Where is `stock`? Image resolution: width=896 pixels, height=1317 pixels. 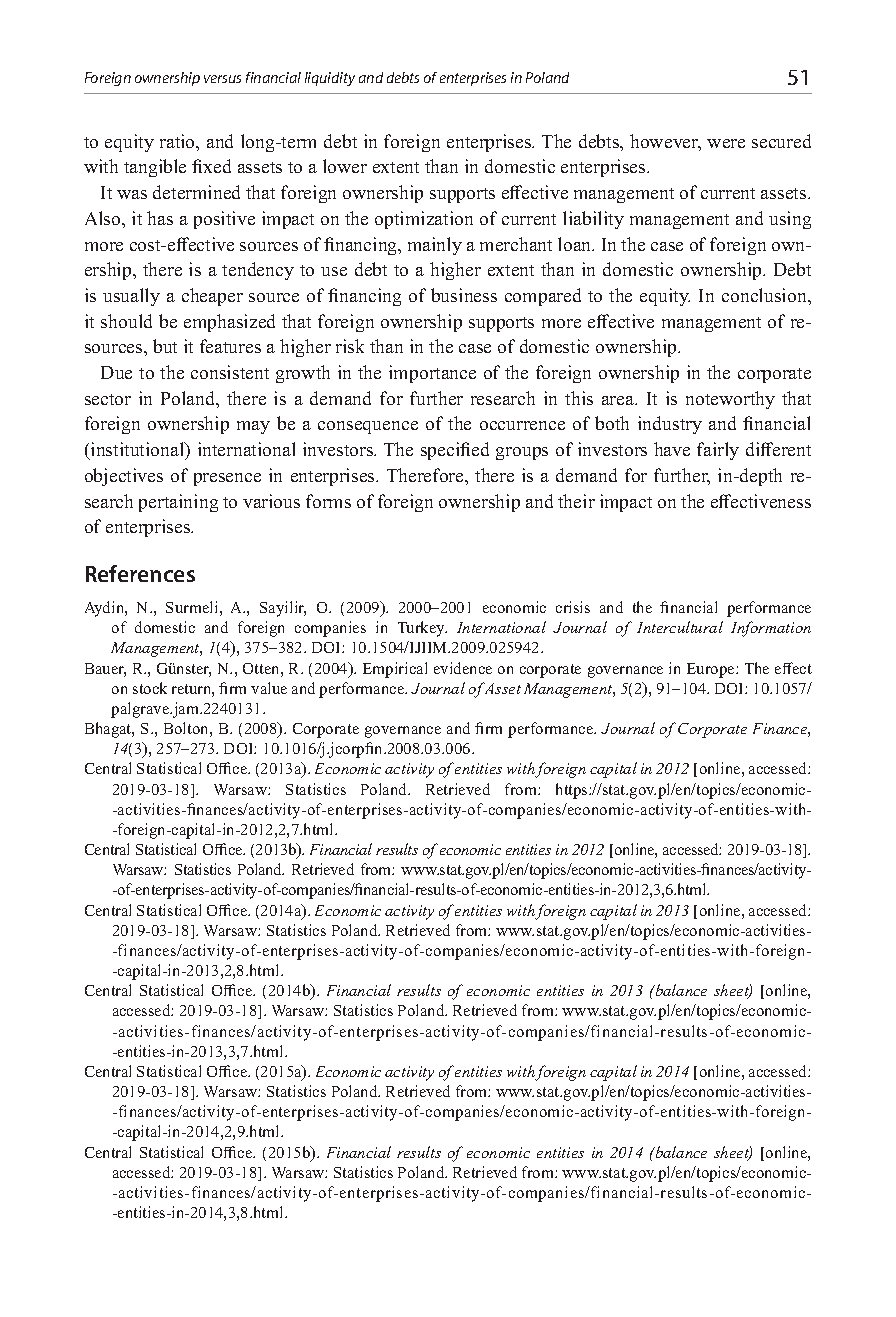
stock is located at coordinates (150, 688).
